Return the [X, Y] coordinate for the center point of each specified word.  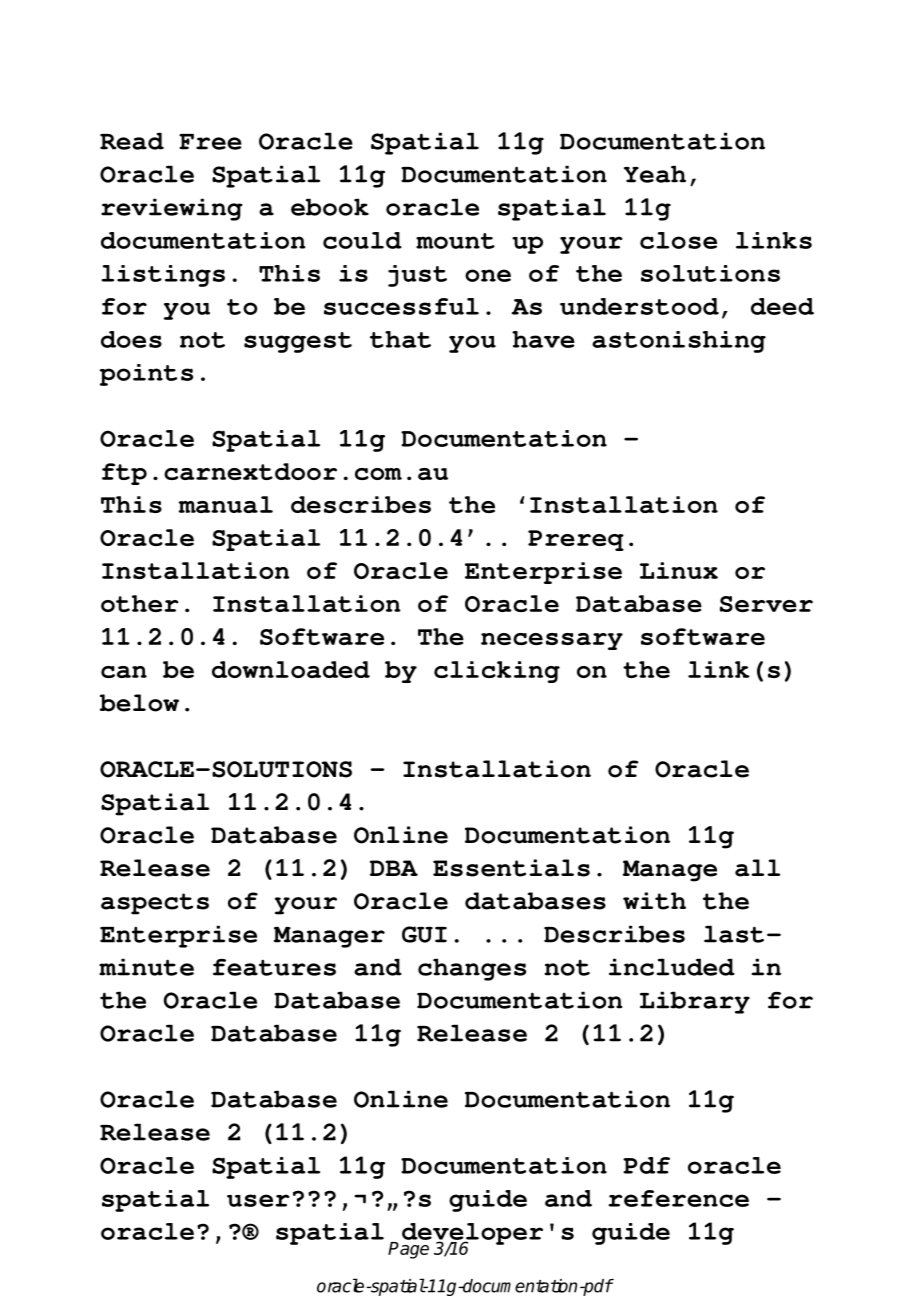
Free [210, 142]
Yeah [655, 174]
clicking [497, 672]
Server [766, 604]
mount [455, 241]
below [139, 703]
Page [408, 1250]
